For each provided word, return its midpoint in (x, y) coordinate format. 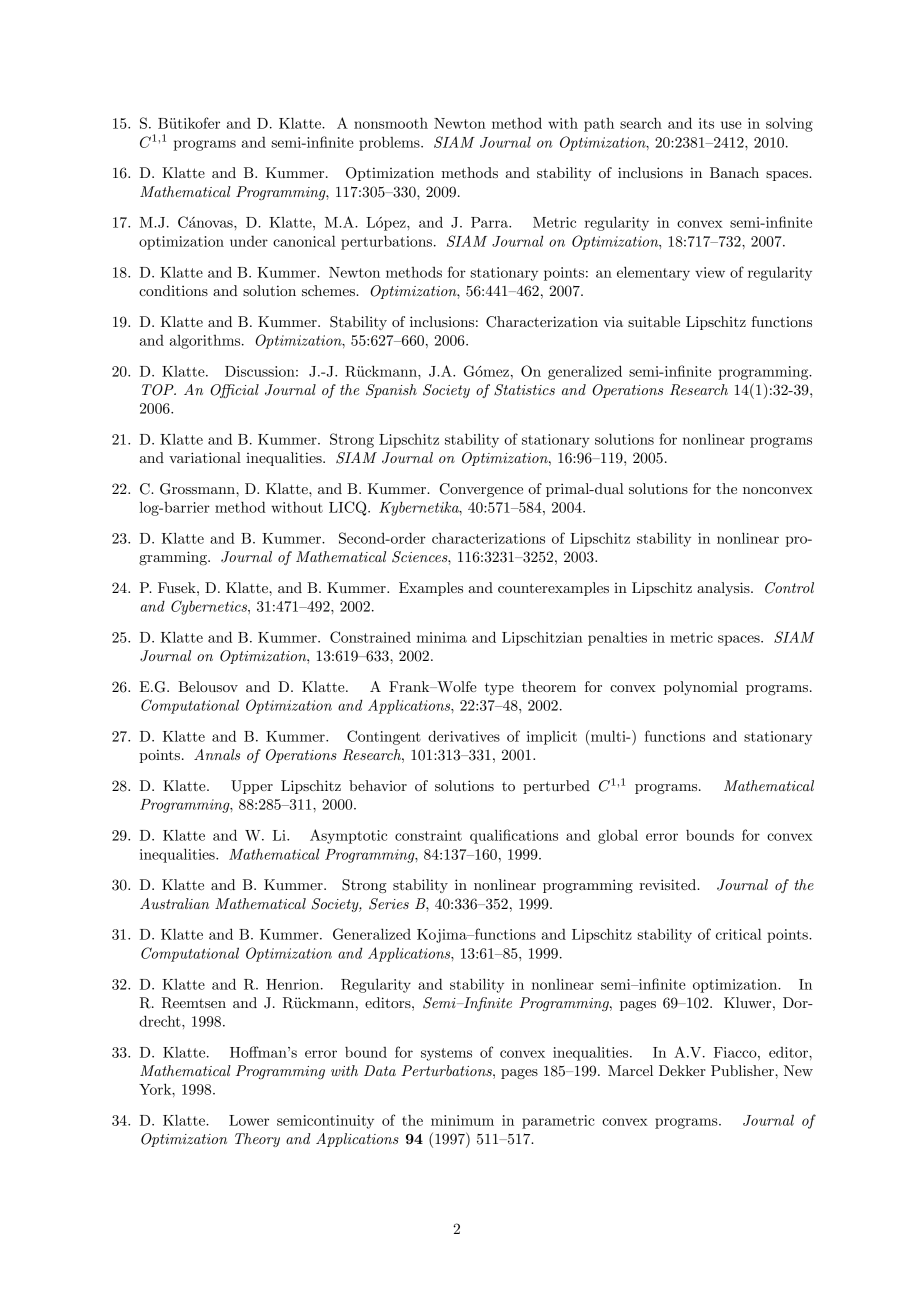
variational (205, 457)
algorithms (206, 342)
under (249, 241)
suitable (654, 321)
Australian (174, 903)
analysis (724, 589)
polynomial (701, 688)
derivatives (464, 736)
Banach (734, 172)
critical (739, 934)
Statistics (524, 390)
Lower (249, 1120)
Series (389, 904)
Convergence (481, 490)
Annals (217, 754)
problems (390, 143)
